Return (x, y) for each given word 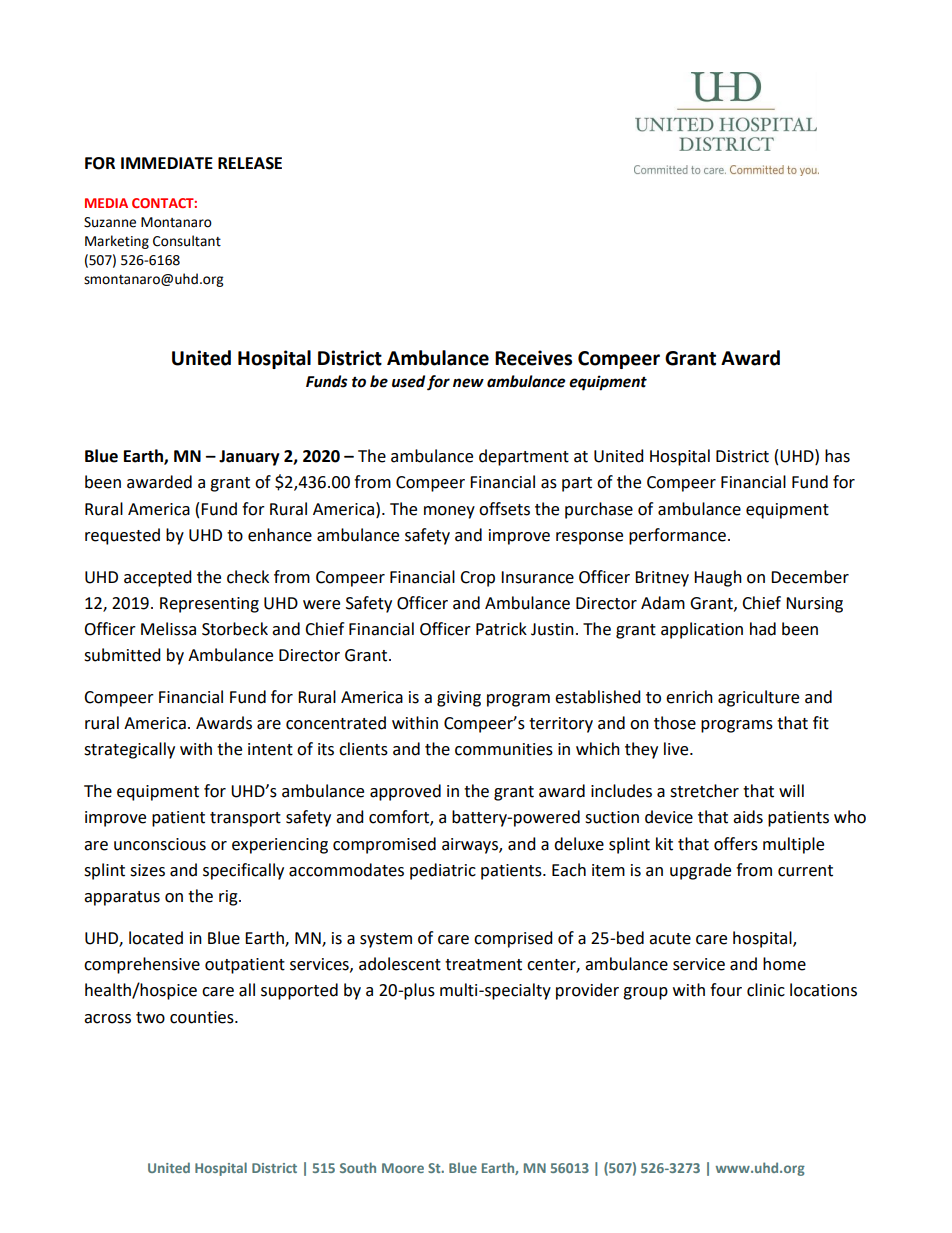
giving (459, 699)
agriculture (758, 698)
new (468, 383)
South (358, 1167)
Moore (403, 1168)
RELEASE (250, 163)
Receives (533, 358)
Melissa (168, 629)
